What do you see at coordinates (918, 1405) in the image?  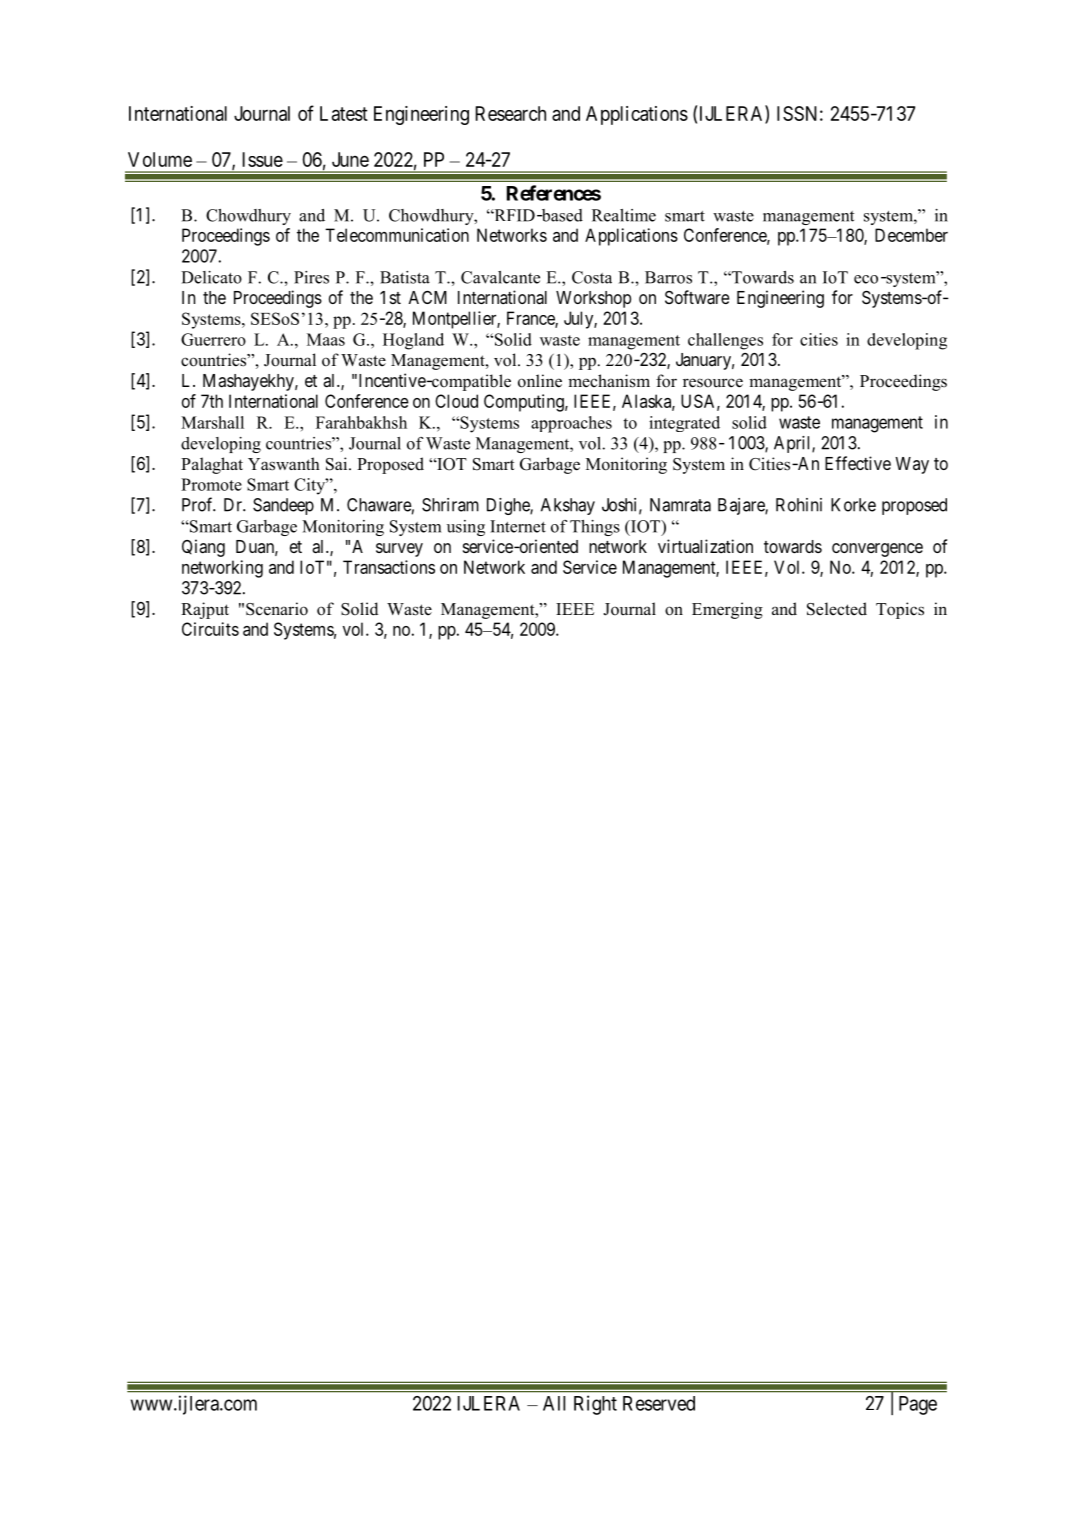 I see `Page` at bounding box center [918, 1405].
